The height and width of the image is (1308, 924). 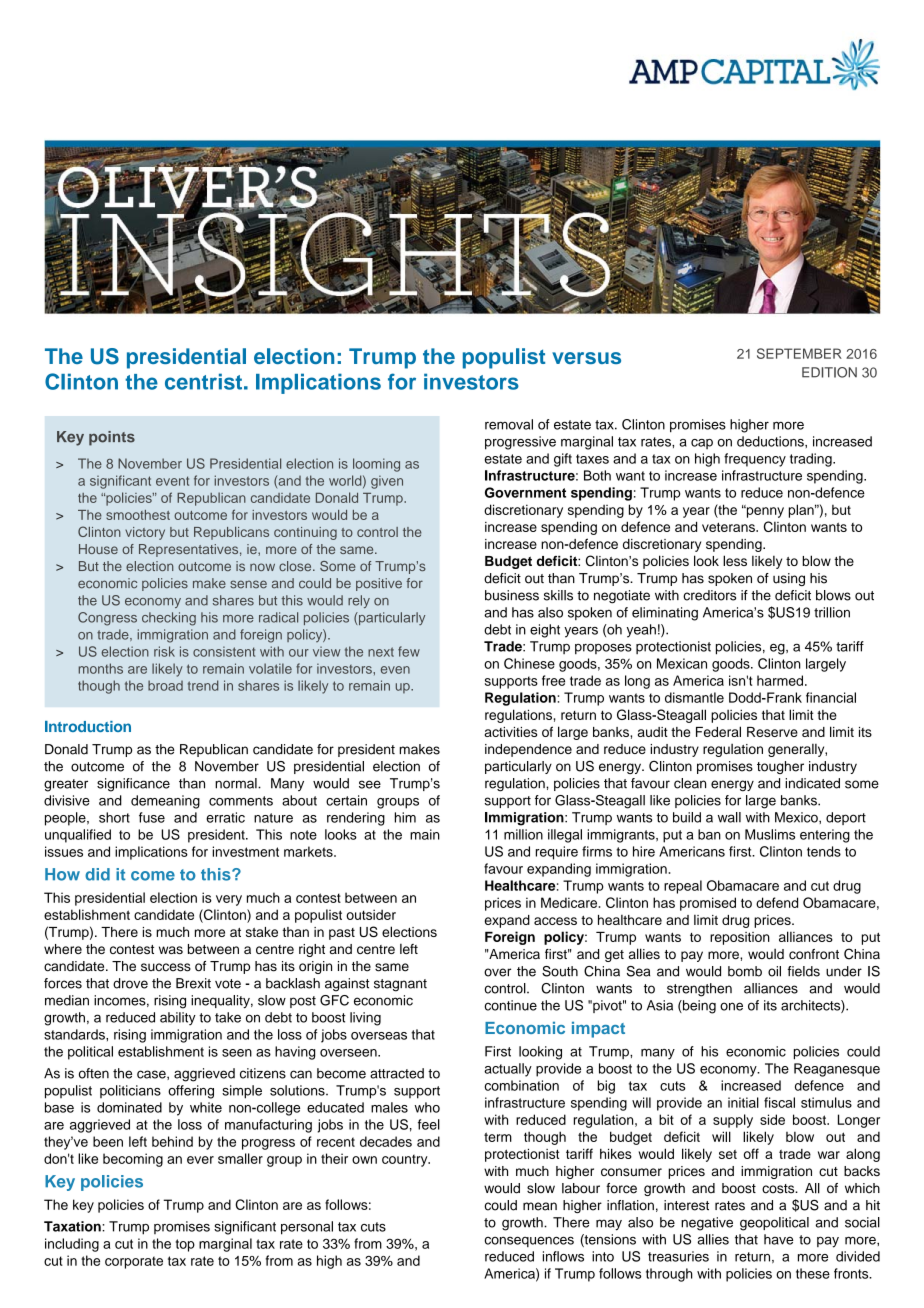 I want to click on top, so click(x=185, y=1245).
